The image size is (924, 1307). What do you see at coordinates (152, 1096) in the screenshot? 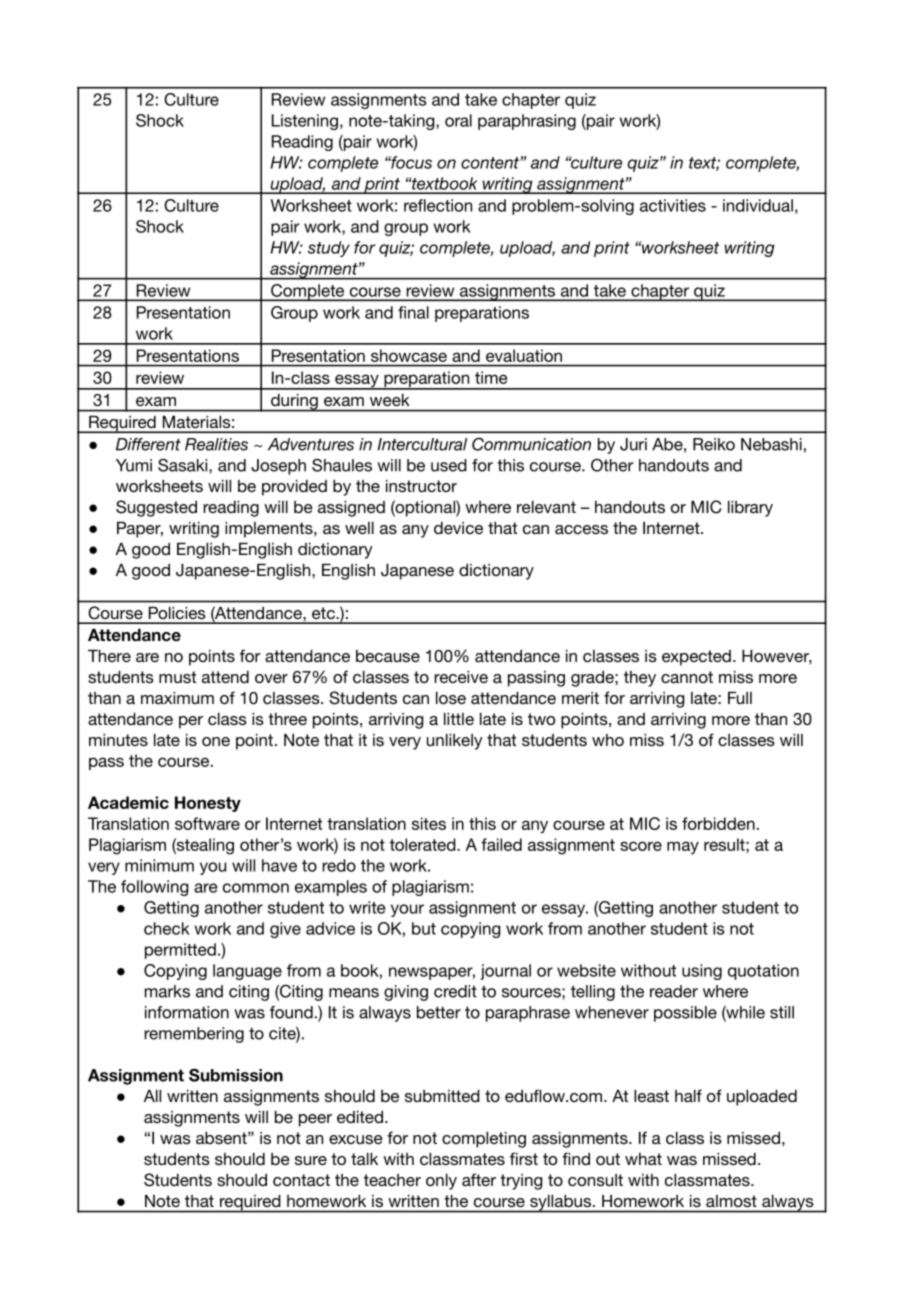
I see `All` at bounding box center [152, 1096].
